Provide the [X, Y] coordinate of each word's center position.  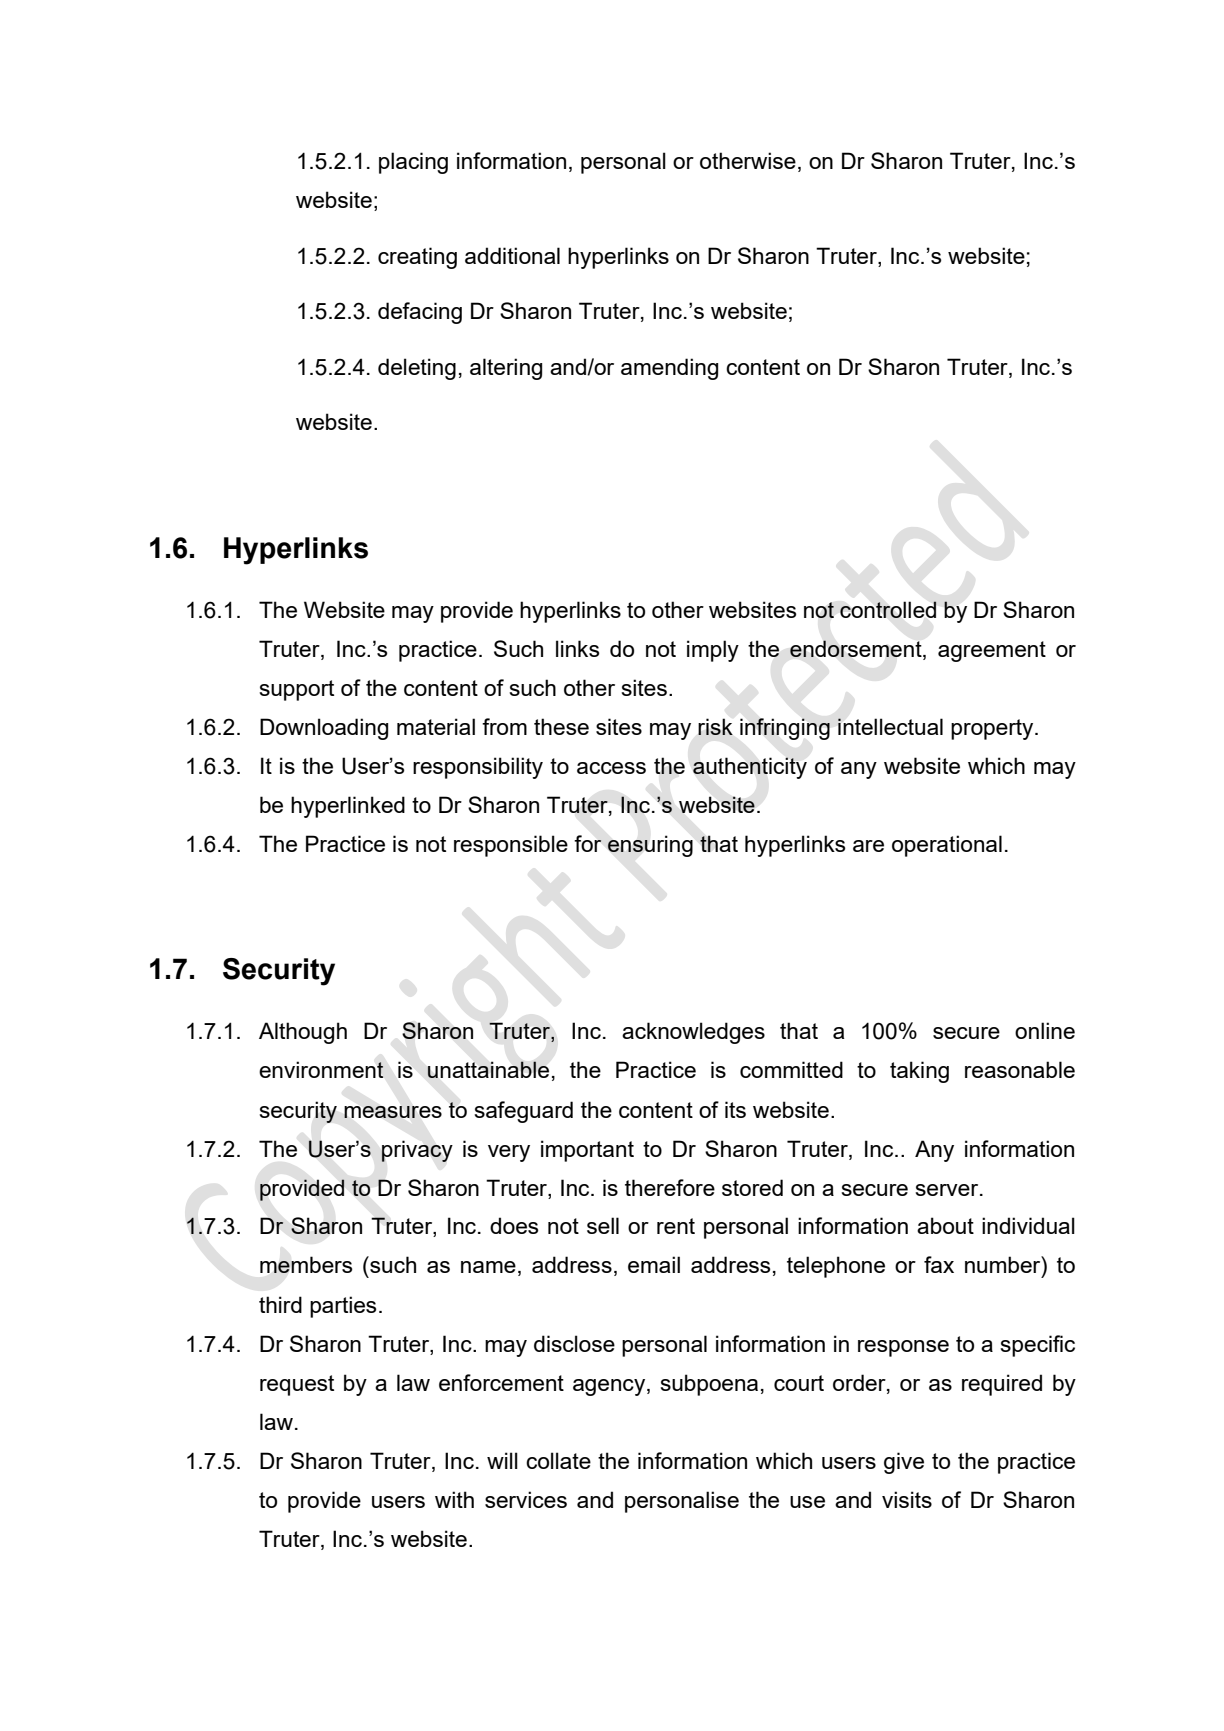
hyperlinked [348, 807]
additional [512, 255]
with [454, 1499]
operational [947, 846]
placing [413, 163]
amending [669, 369]
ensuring [650, 846]
